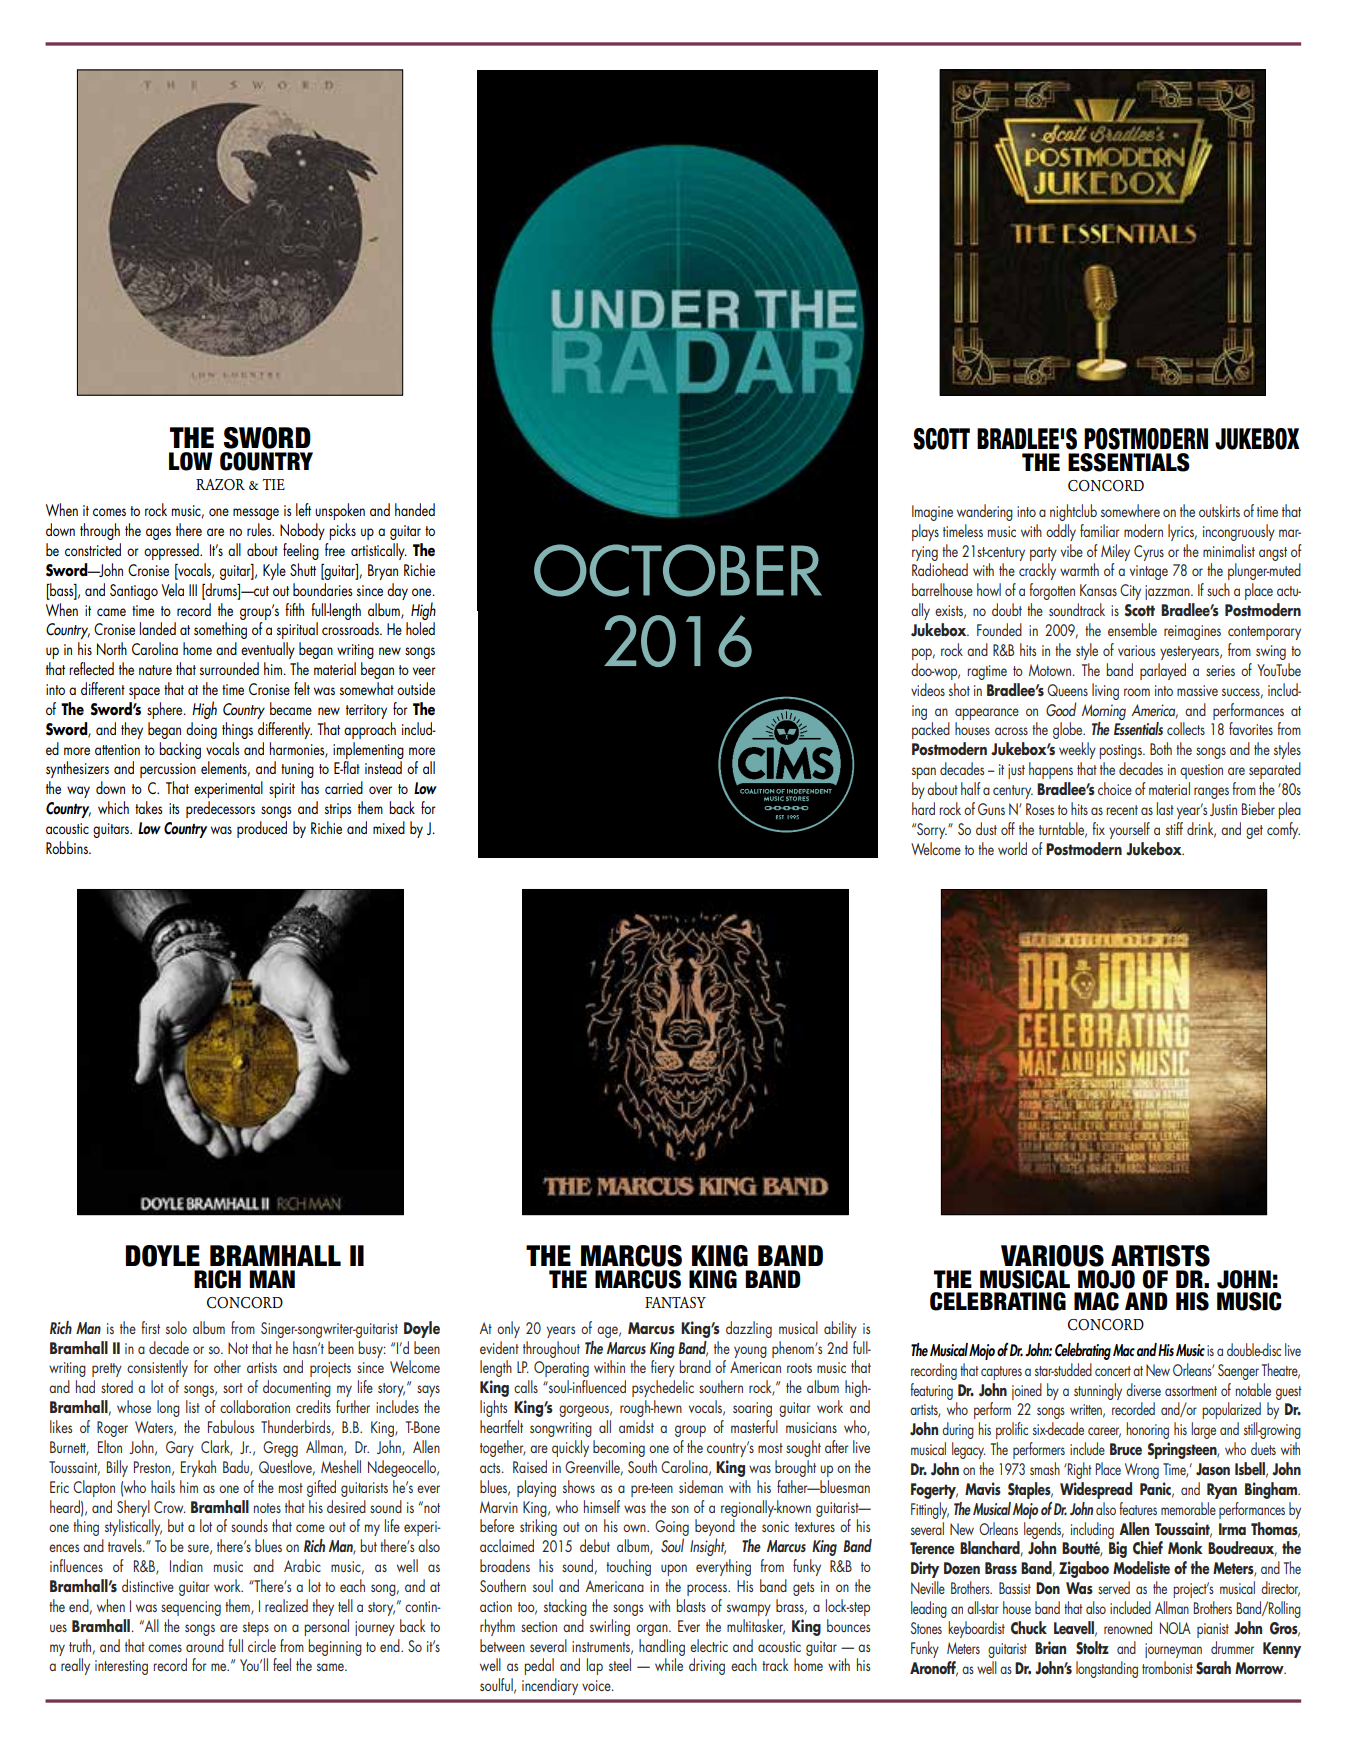 This page has height=1748, width=1351. I want to click on world, so click(1012, 848).
